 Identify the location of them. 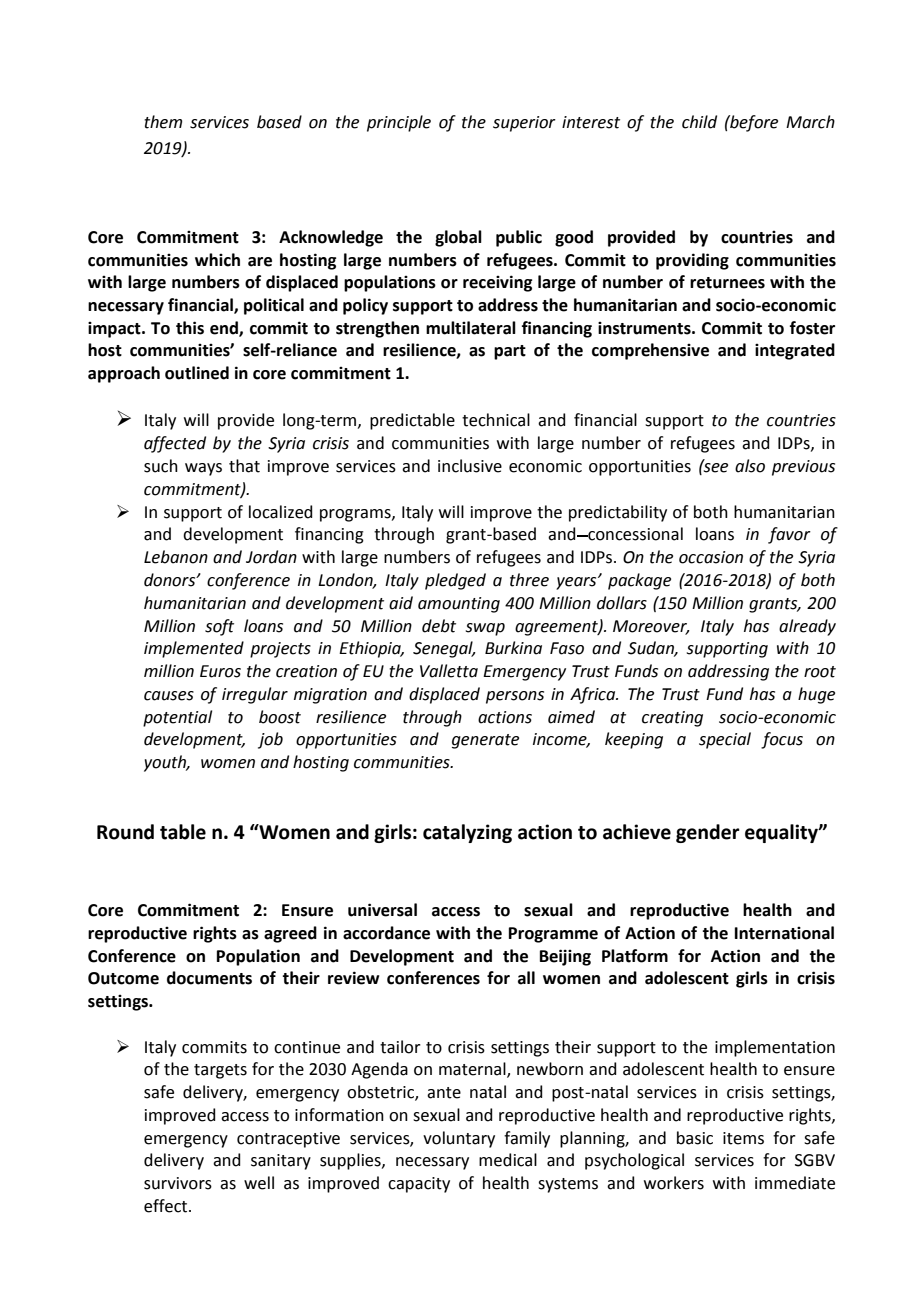
(163, 122).
